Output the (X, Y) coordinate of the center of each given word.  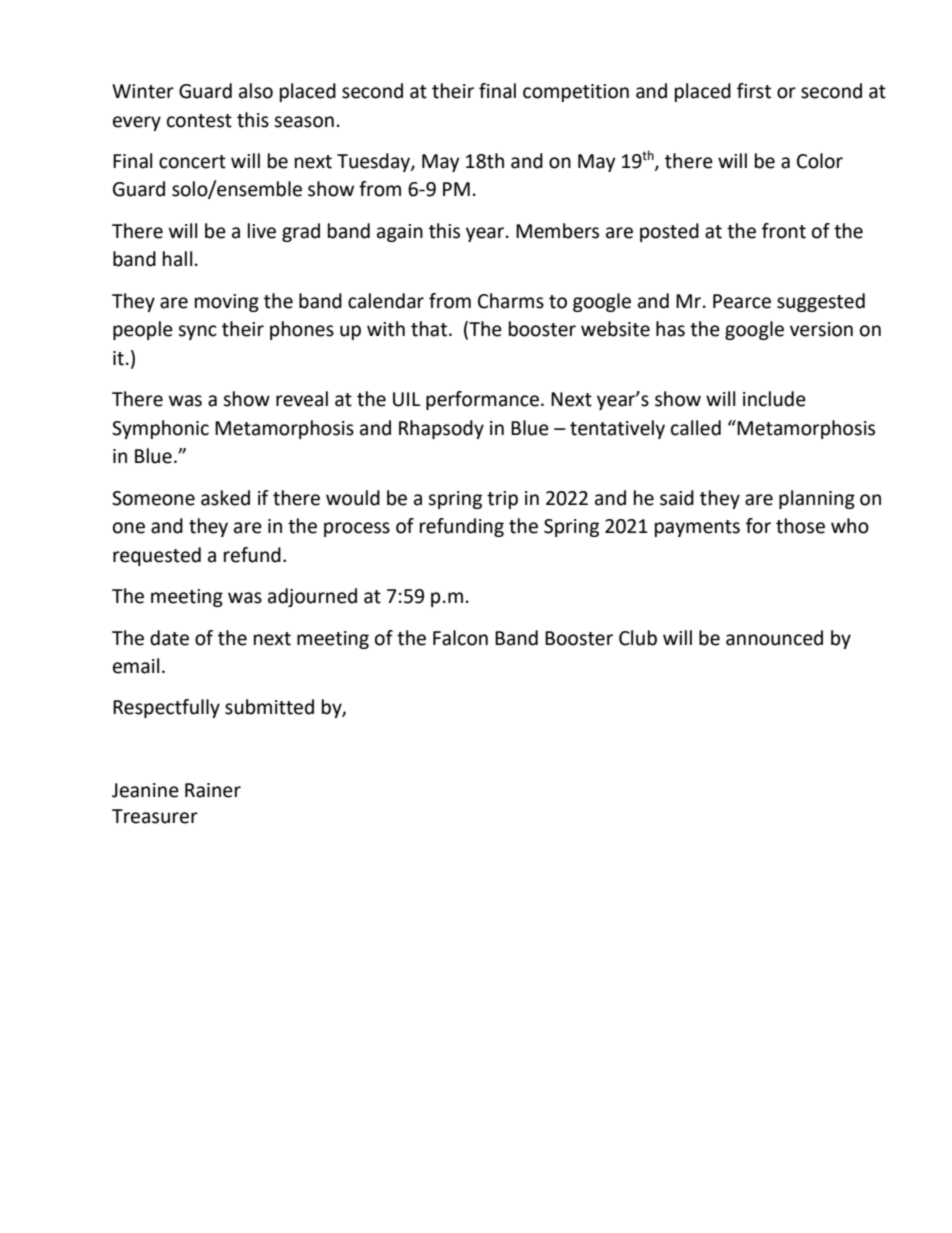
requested (157, 556)
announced (774, 638)
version (821, 329)
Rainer (213, 790)
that (429, 329)
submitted (269, 707)
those (800, 526)
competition (576, 93)
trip (502, 500)
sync (197, 332)
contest (199, 121)
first (754, 91)
